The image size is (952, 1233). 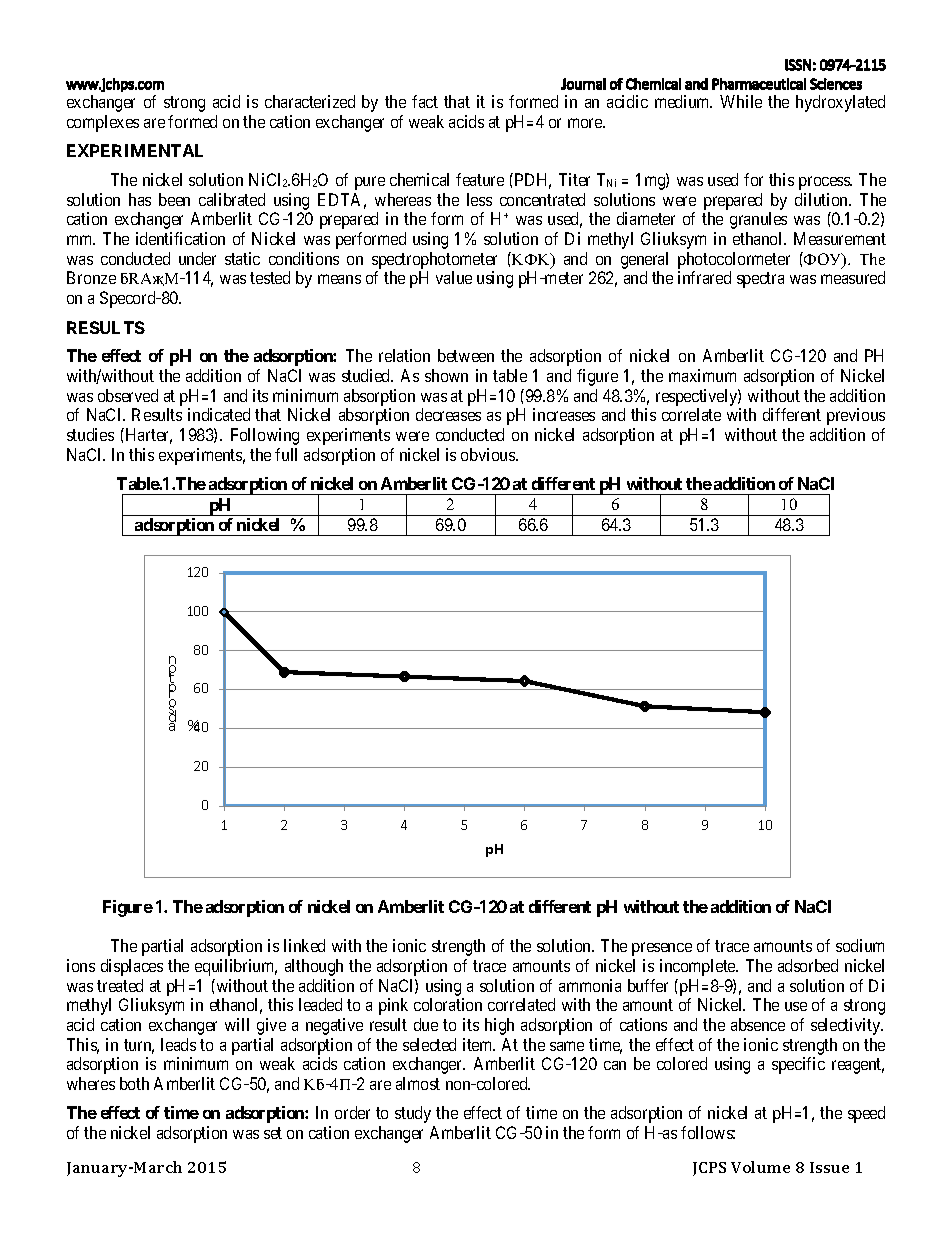 I want to click on previous, so click(x=856, y=416).
